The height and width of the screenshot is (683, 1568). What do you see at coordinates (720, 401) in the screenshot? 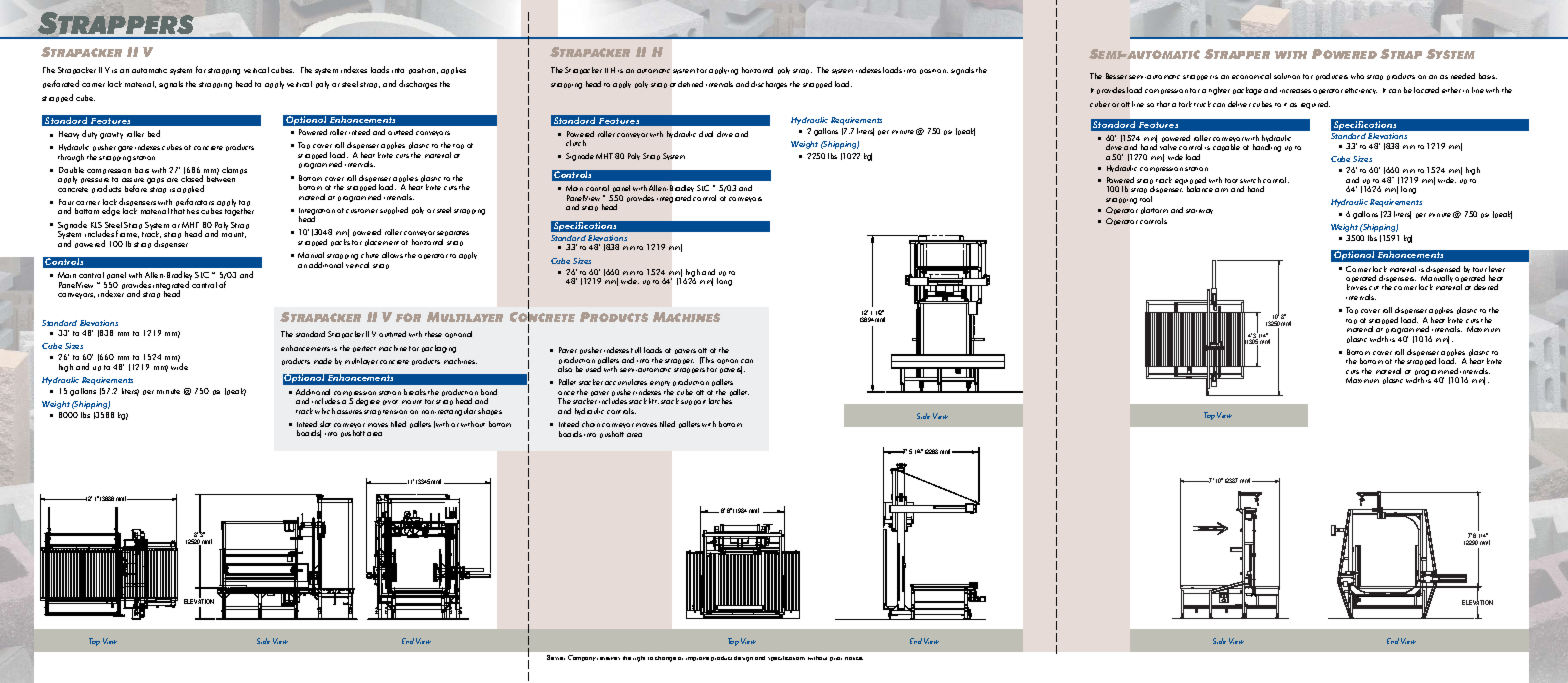
I see `latches` at bounding box center [720, 401].
